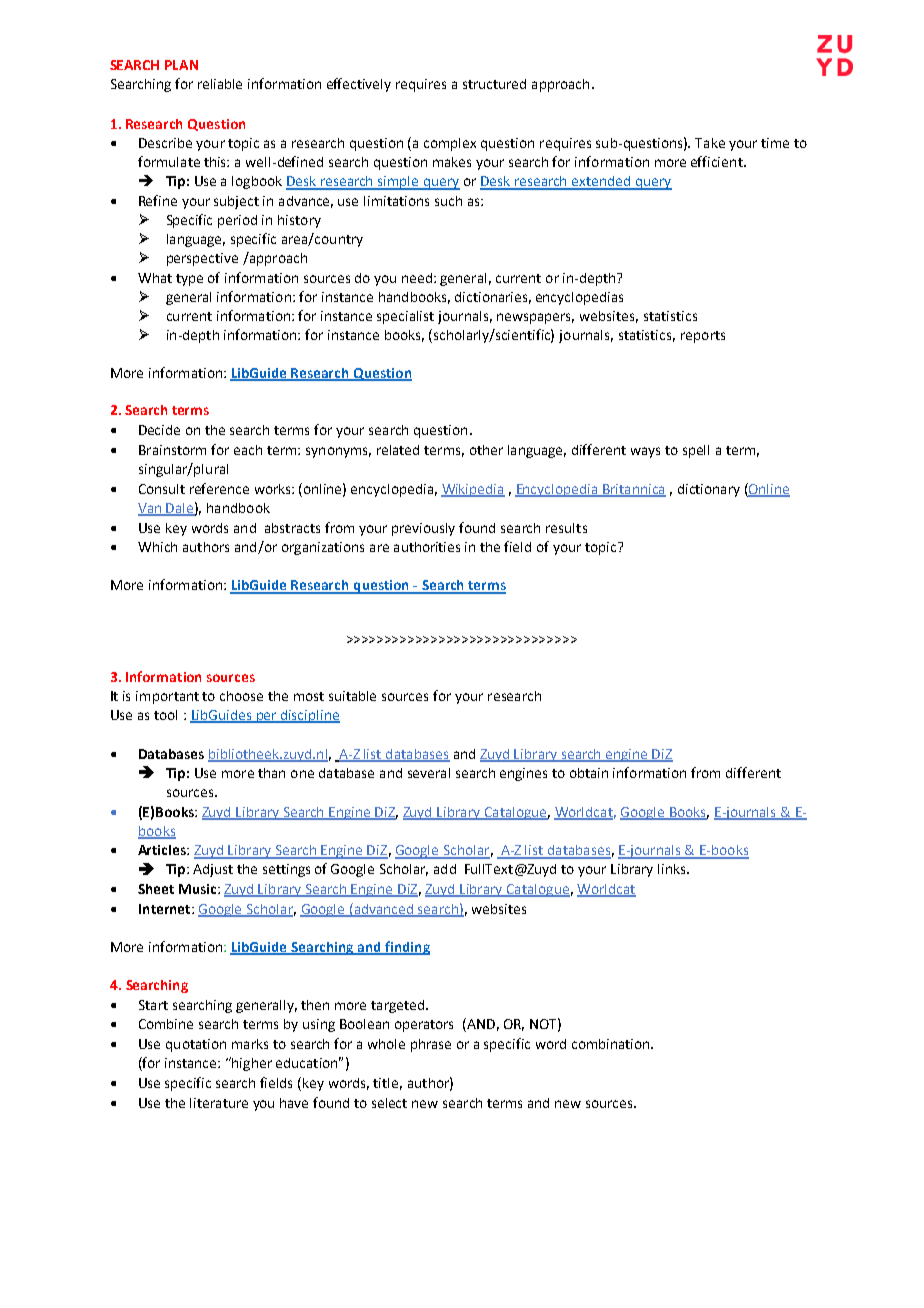 The width and height of the image is (924, 1308). I want to click on Which, so click(157, 547).
